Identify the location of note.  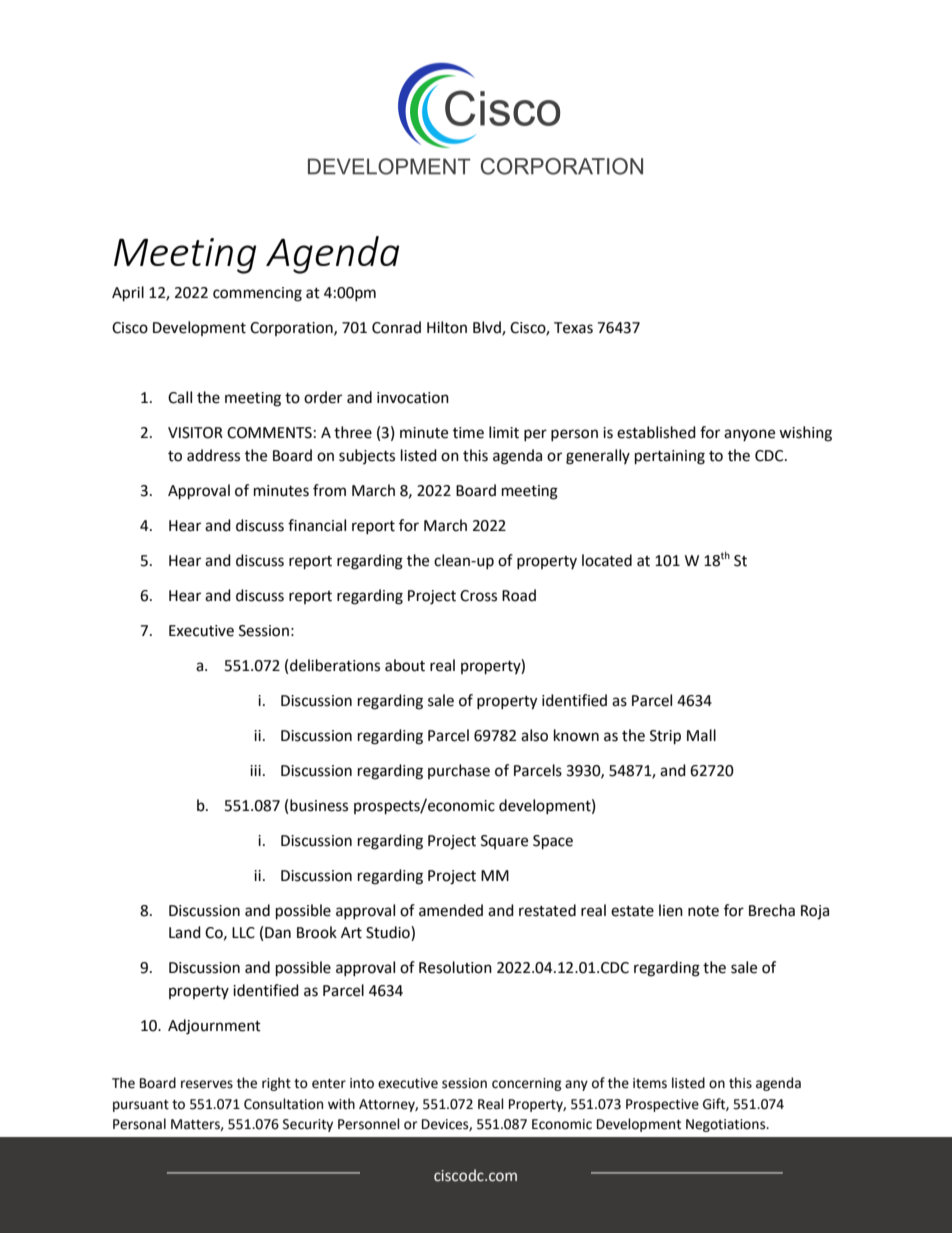
(703, 911).
